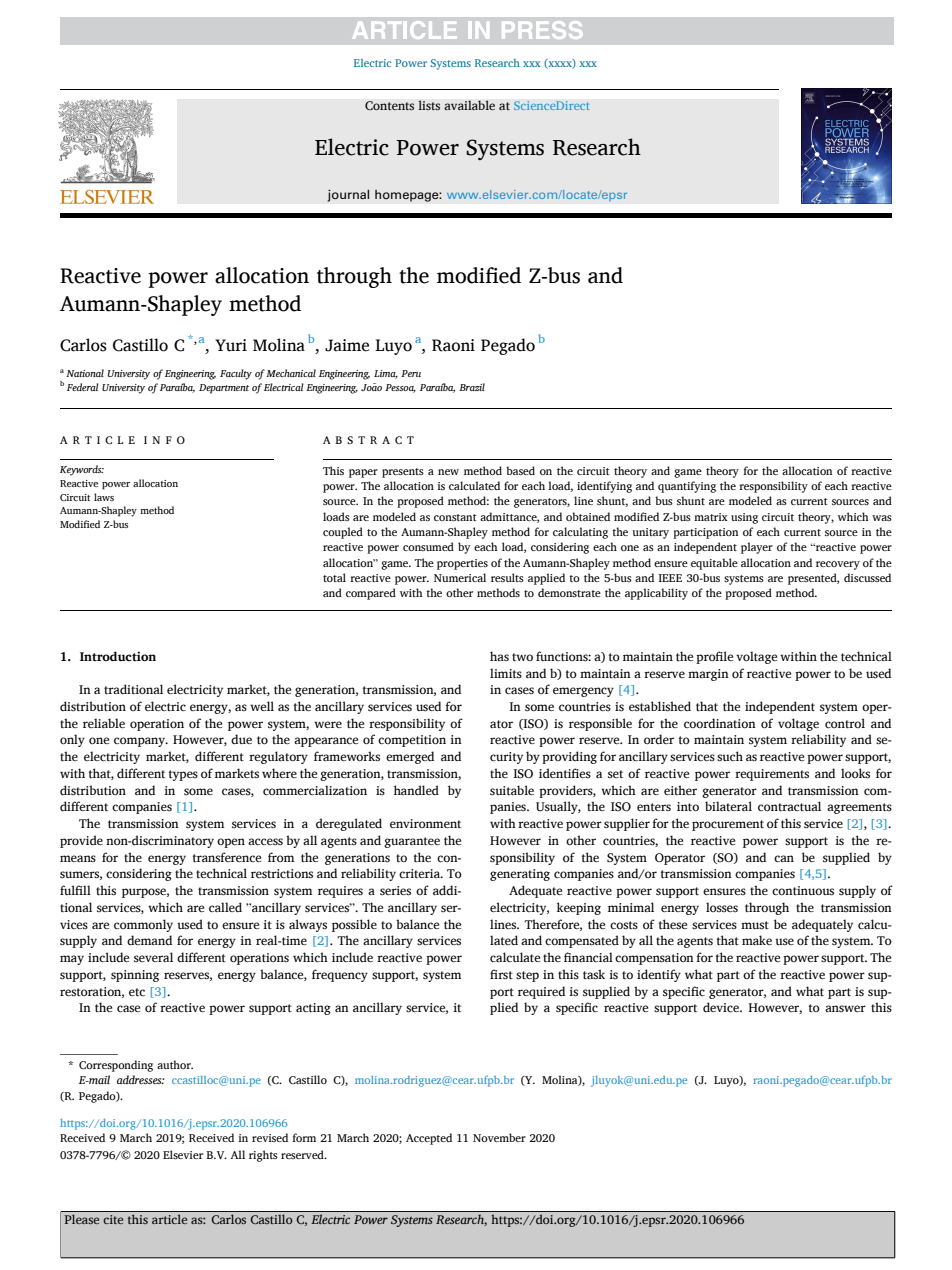  What do you see at coordinates (448, 472) in the screenshot?
I see `new` at bounding box center [448, 472].
